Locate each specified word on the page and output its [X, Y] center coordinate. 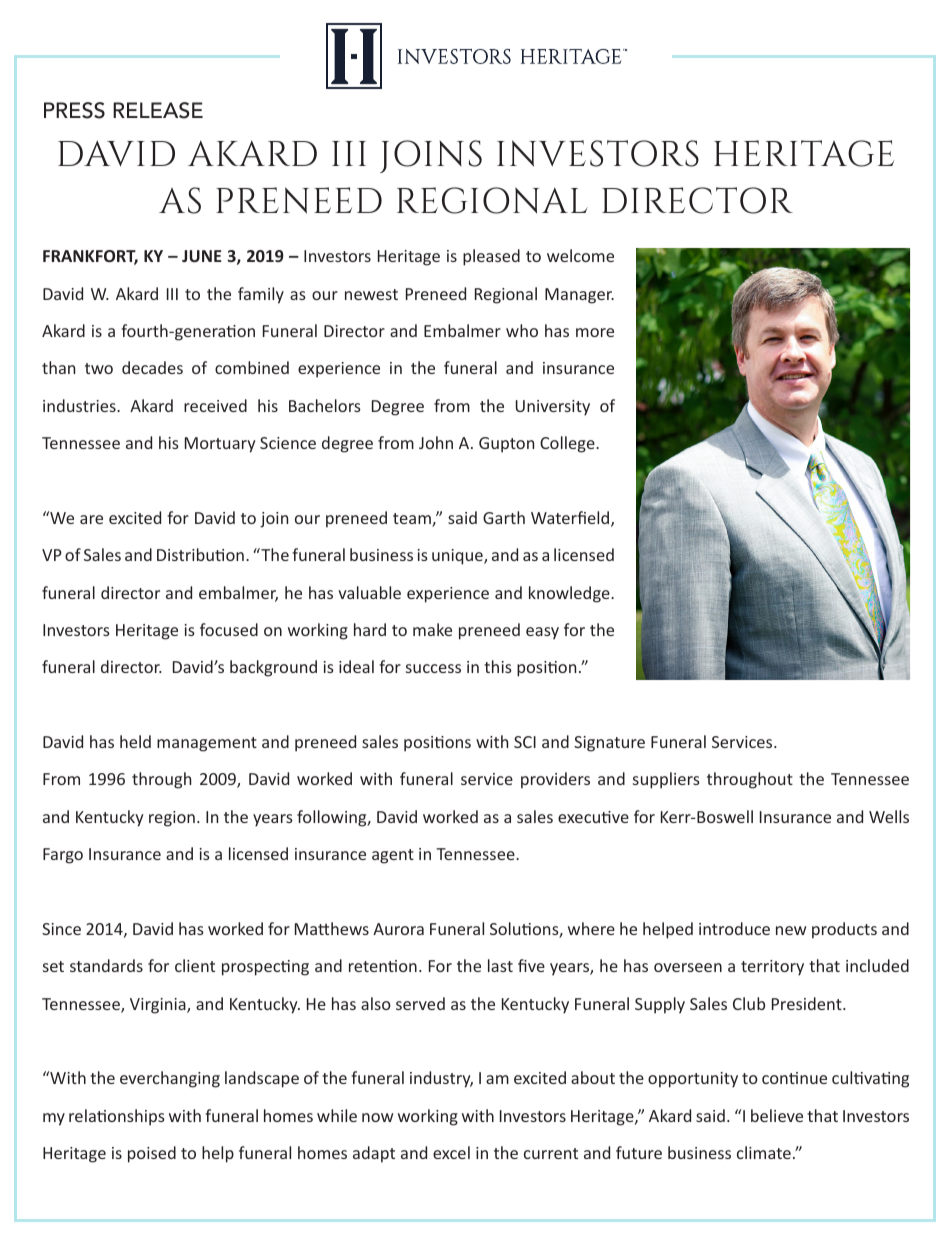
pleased [491, 257]
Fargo [63, 856]
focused [229, 629]
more [595, 332]
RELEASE [158, 110]
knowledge [570, 594]
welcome [580, 255]
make [432, 629]
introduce [734, 928]
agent [393, 856]
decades [152, 367]
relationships [117, 1117]
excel [451, 1152]
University [553, 408]
